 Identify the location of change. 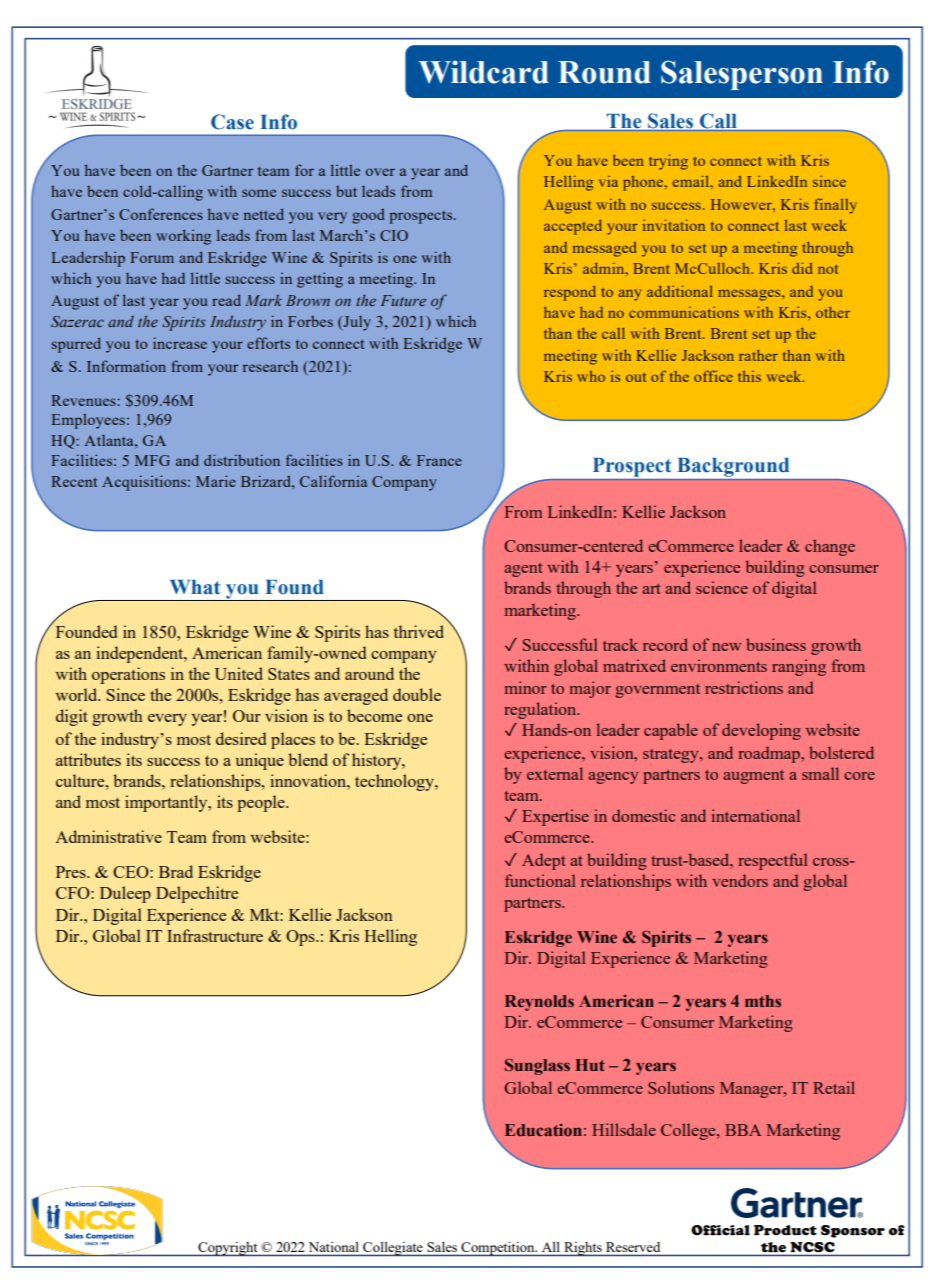
(830, 547).
